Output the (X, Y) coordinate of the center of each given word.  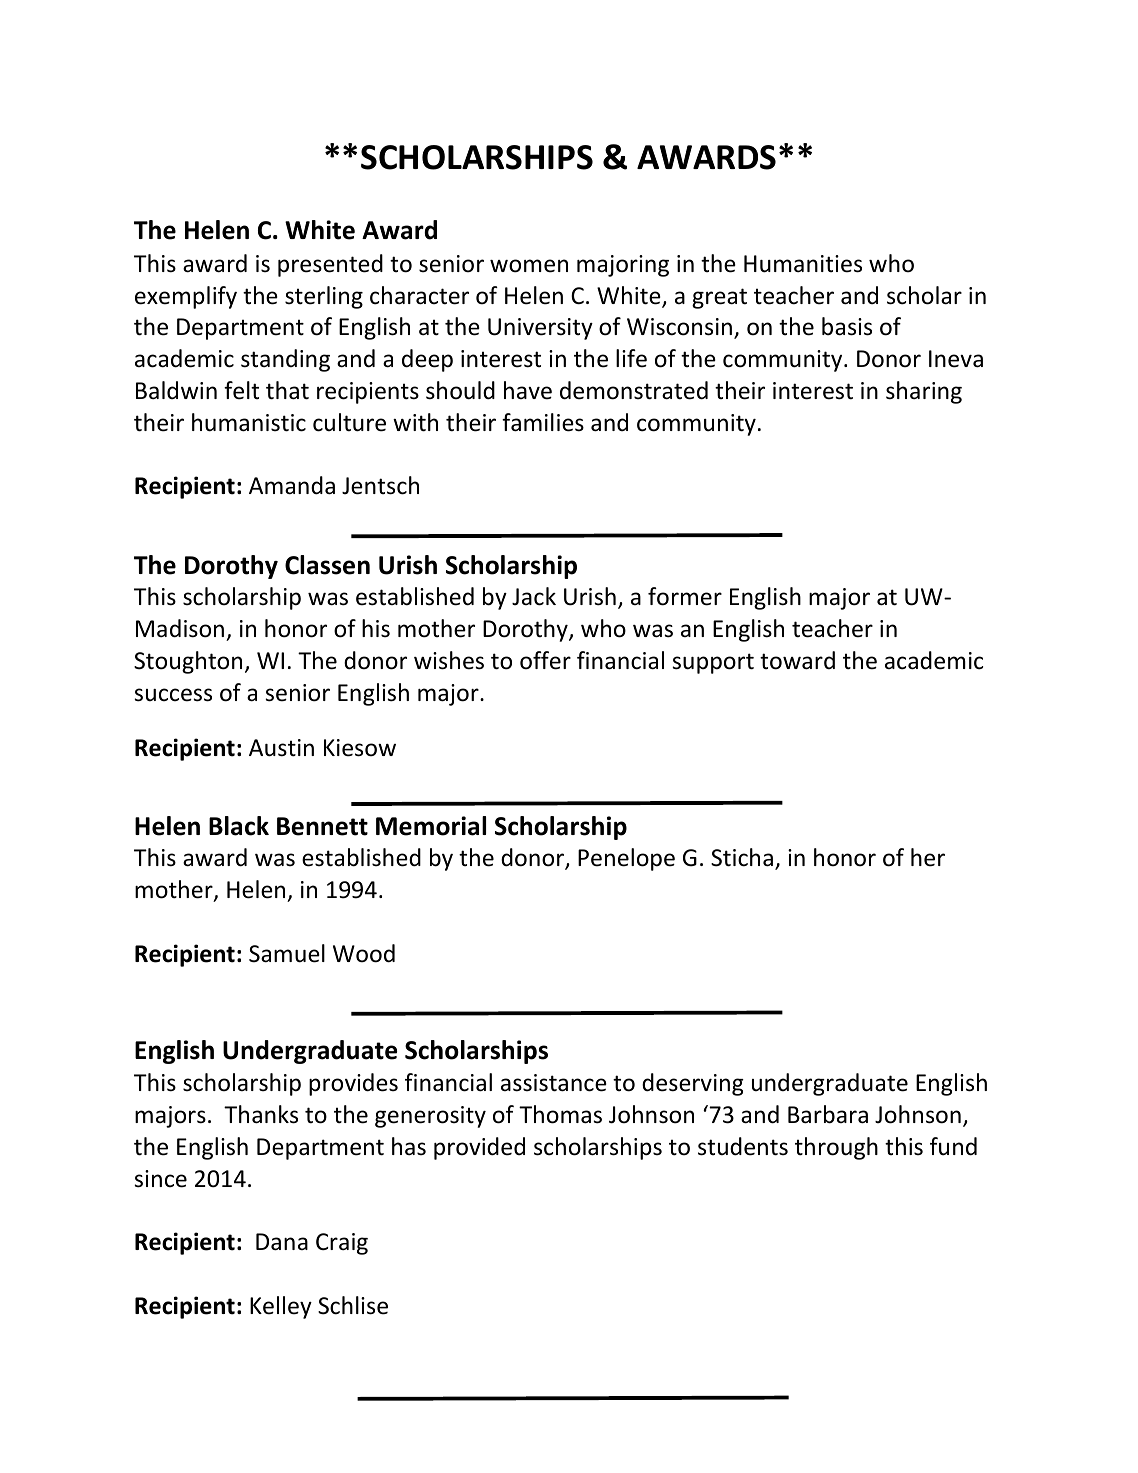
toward (797, 660)
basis (847, 326)
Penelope (626, 859)
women (529, 266)
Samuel (287, 953)
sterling (324, 297)
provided (479, 1148)
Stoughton (188, 662)
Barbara (828, 1114)
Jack (534, 596)
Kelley (281, 1307)
